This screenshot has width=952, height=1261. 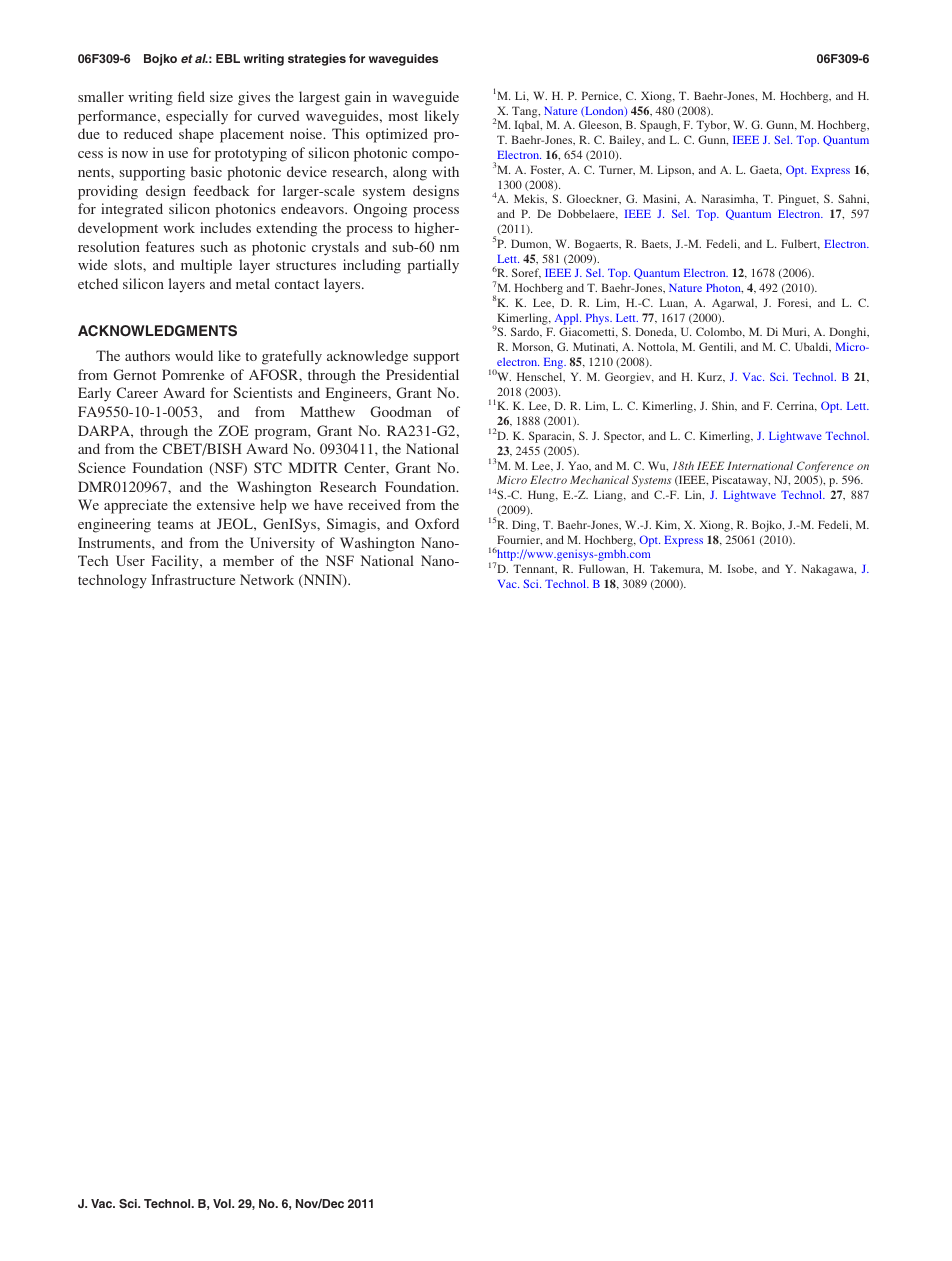 What do you see at coordinates (675, 171) in the screenshot?
I see `Lipson` at bounding box center [675, 171].
